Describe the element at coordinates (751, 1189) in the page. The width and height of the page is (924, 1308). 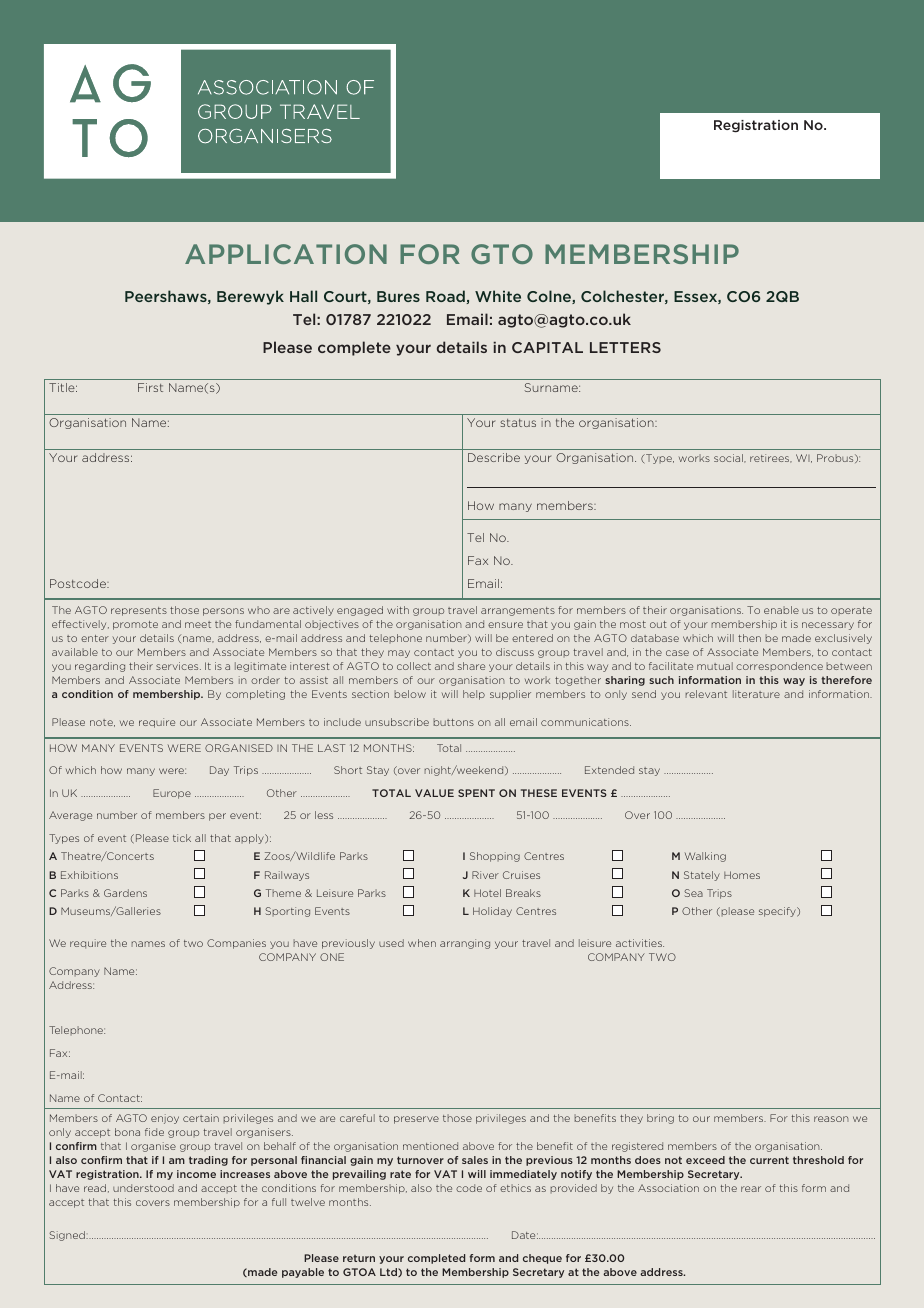
I see `rear` at that location.
